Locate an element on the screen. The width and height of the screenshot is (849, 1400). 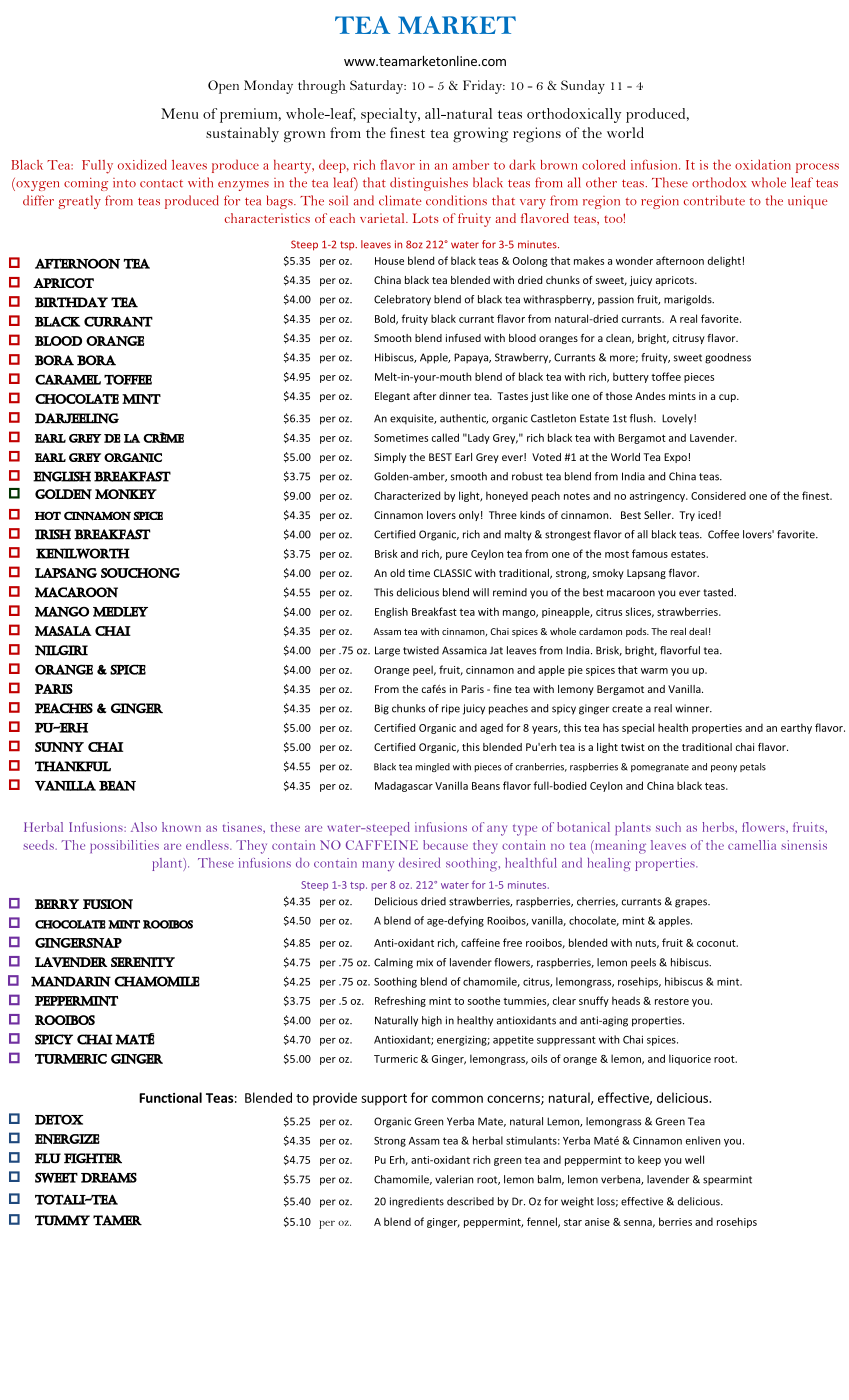
greatly is located at coordinates (79, 202).
